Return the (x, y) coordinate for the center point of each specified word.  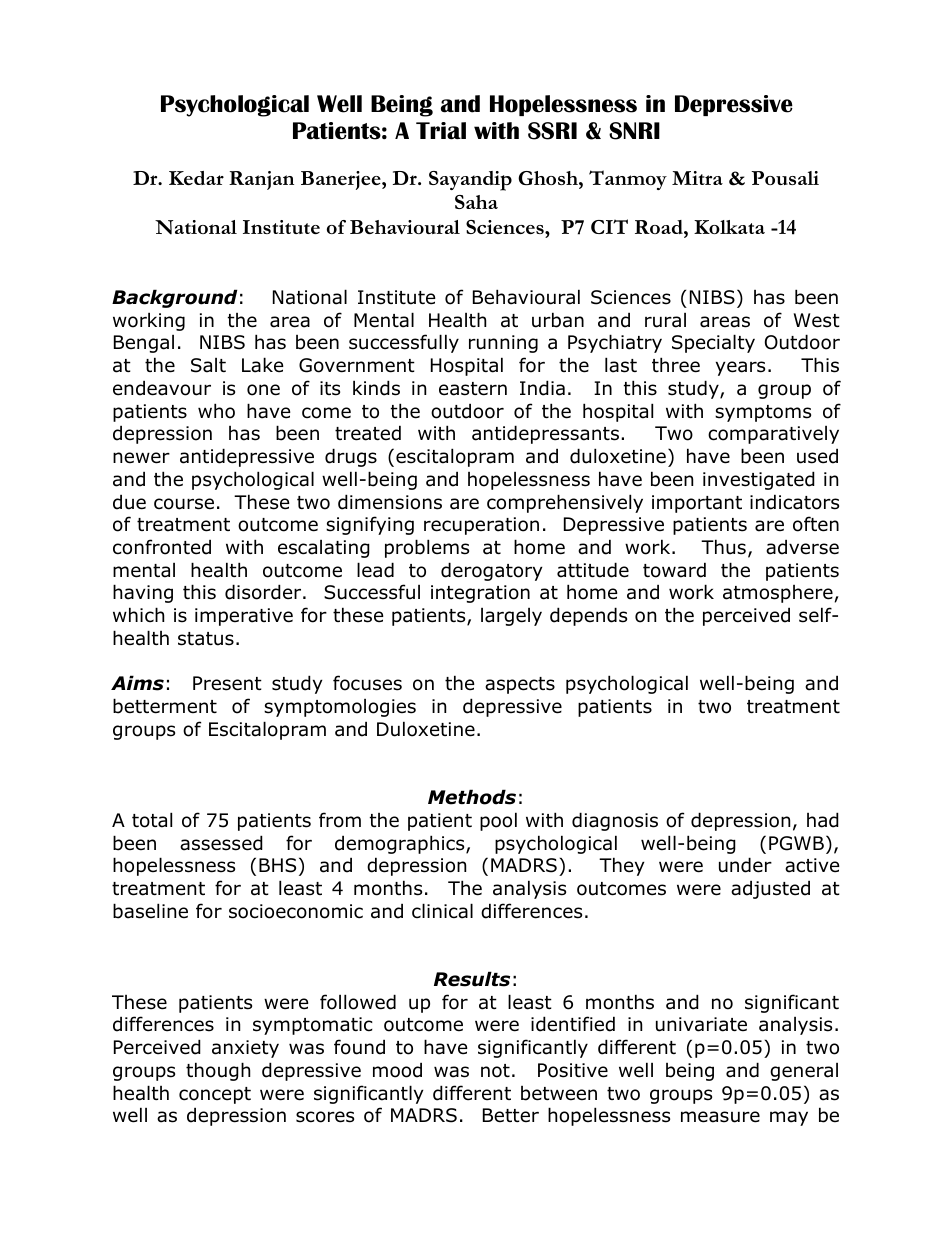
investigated (759, 480)
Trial (441, 131)
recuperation (481, 526)
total (152, 820)
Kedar (196, 178)
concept (215, 1095)
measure (720, 1117)
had (823, 820)
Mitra (697, 178)
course (184, 504)
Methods (472, 797)
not (495, 1071)
